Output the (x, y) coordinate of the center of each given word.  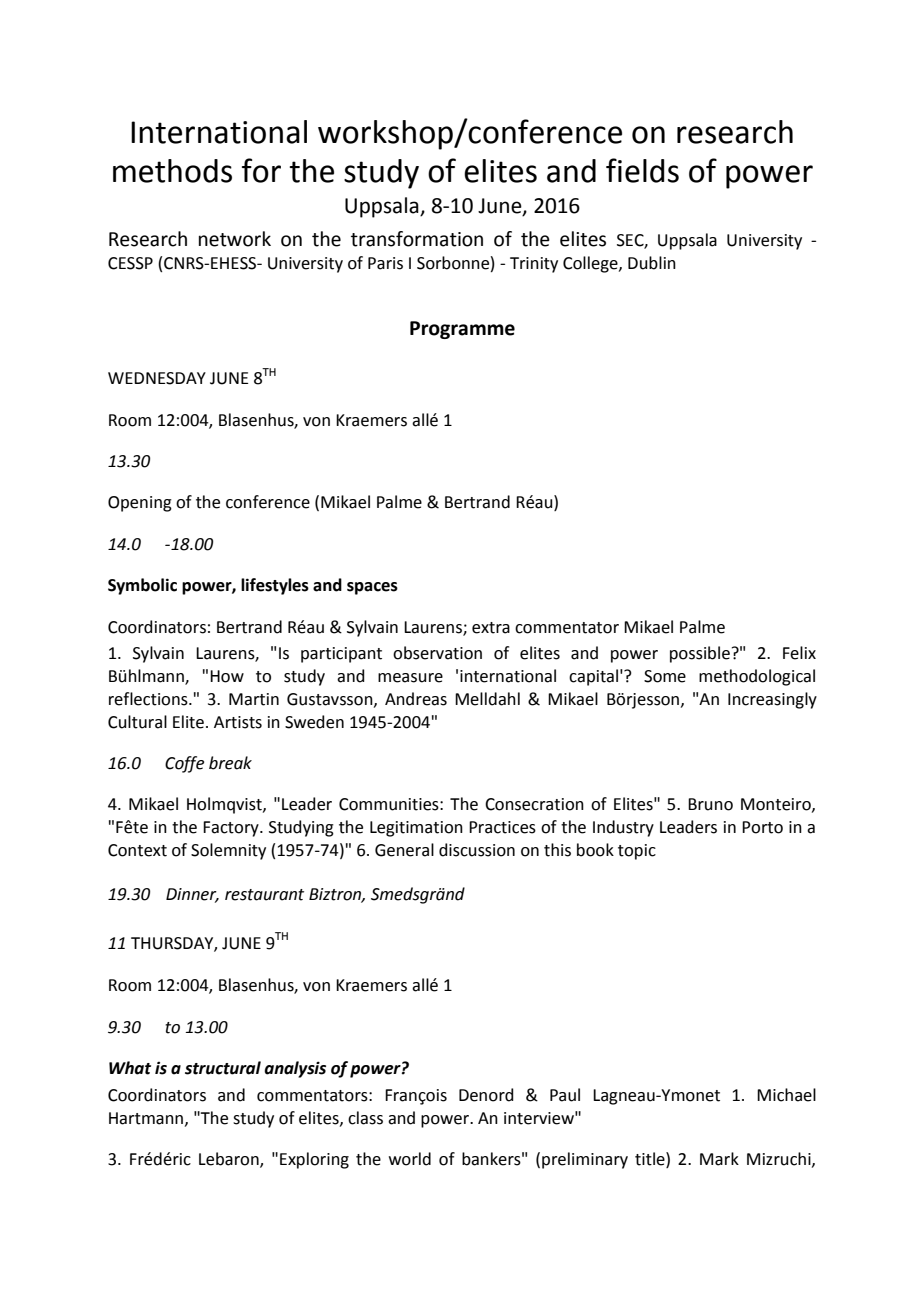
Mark (719, 1159)
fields (642, 170)
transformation (417, 239)
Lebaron (230, 1160)
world (410, 1159)
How (227, 676)
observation (437, 653)
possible (700, 654)
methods (172, 171)
